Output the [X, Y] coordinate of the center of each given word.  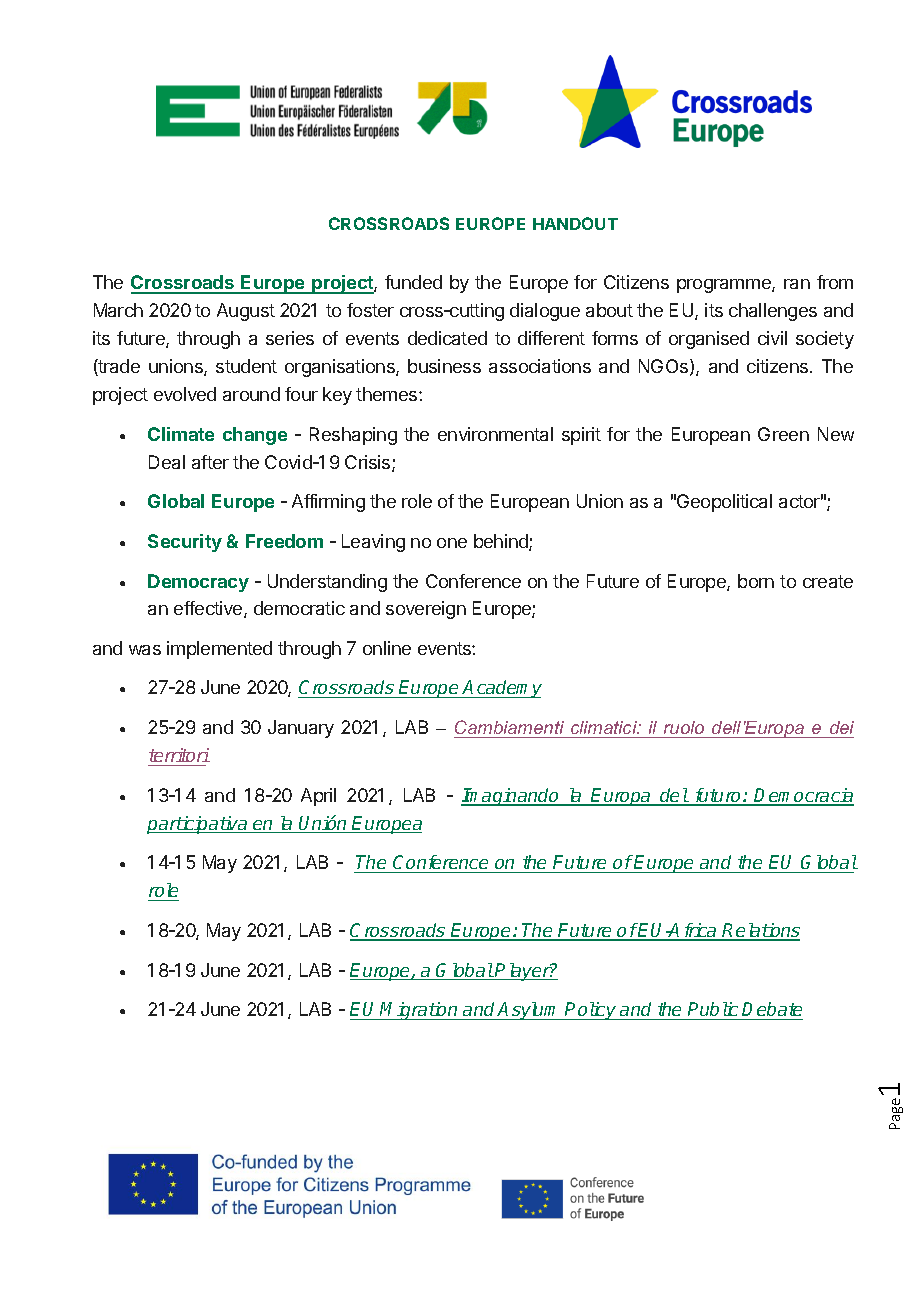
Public [713, 1009]
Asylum [530, 1011]
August [246, 312]
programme [725, 286]
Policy [591, 1011]
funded [413, 282]
